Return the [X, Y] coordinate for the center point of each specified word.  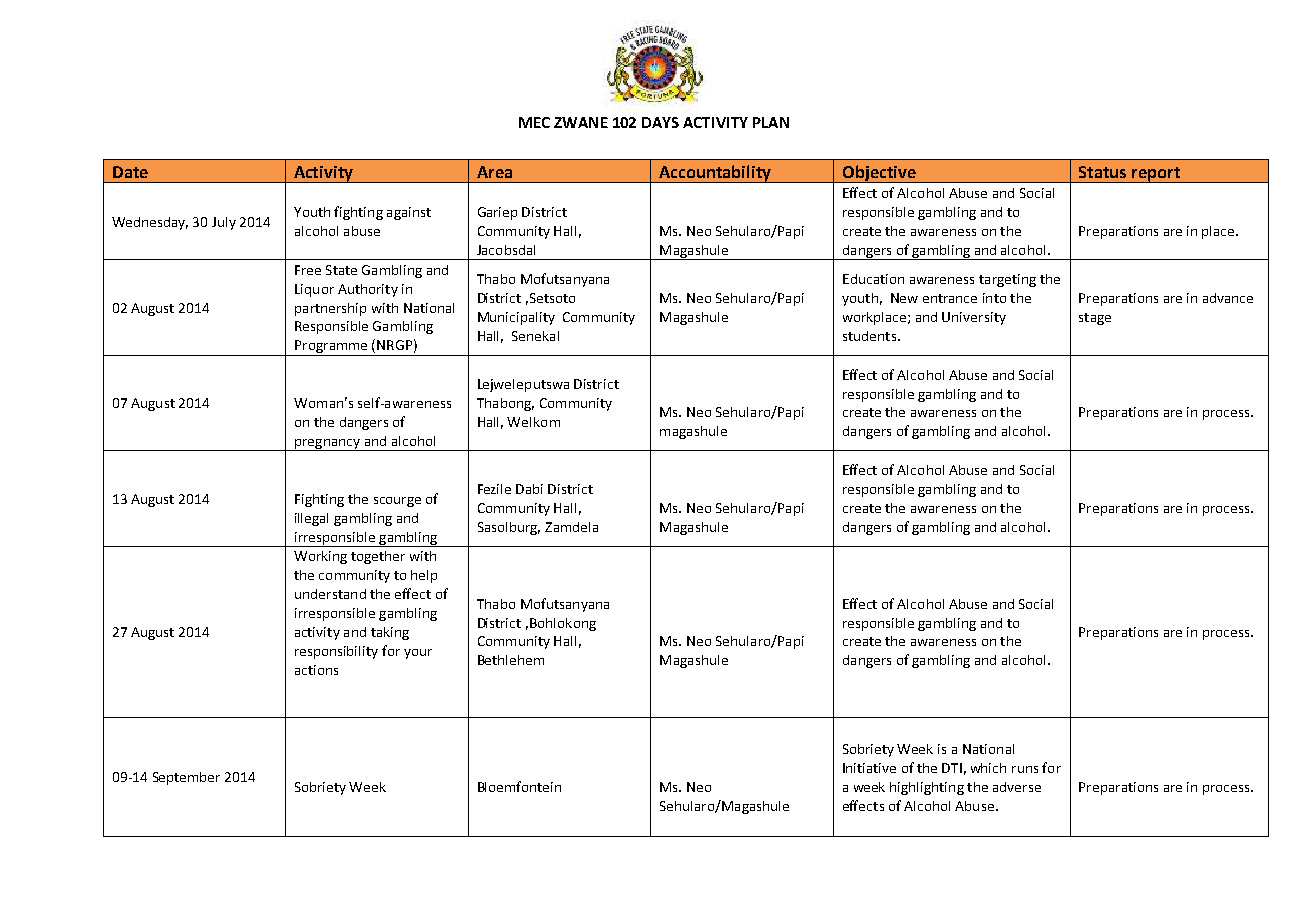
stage [1095, 319]
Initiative [869, 768]
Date [130, 172]
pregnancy [327, 445]
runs [1025, 769]
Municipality [516, 318]
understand [330, 594]
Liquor [314, 290]
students [871, 336]
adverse [1017, 787]
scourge [397, 502]
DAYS [660, 122]
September [186, 778]
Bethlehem [511, 660]
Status [1102, 172]
